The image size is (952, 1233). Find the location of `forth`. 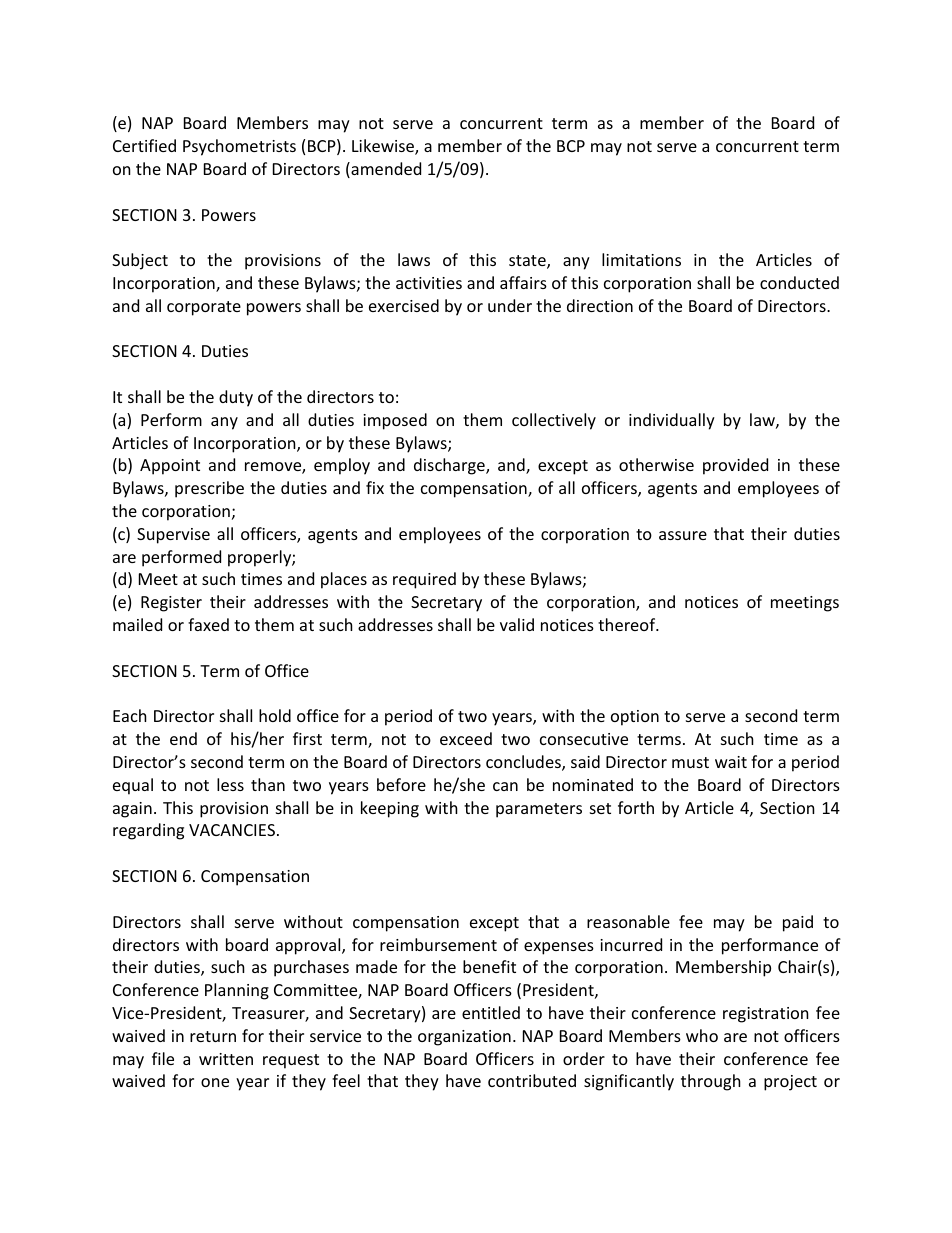

forth is located at coordinates (636, 807).
